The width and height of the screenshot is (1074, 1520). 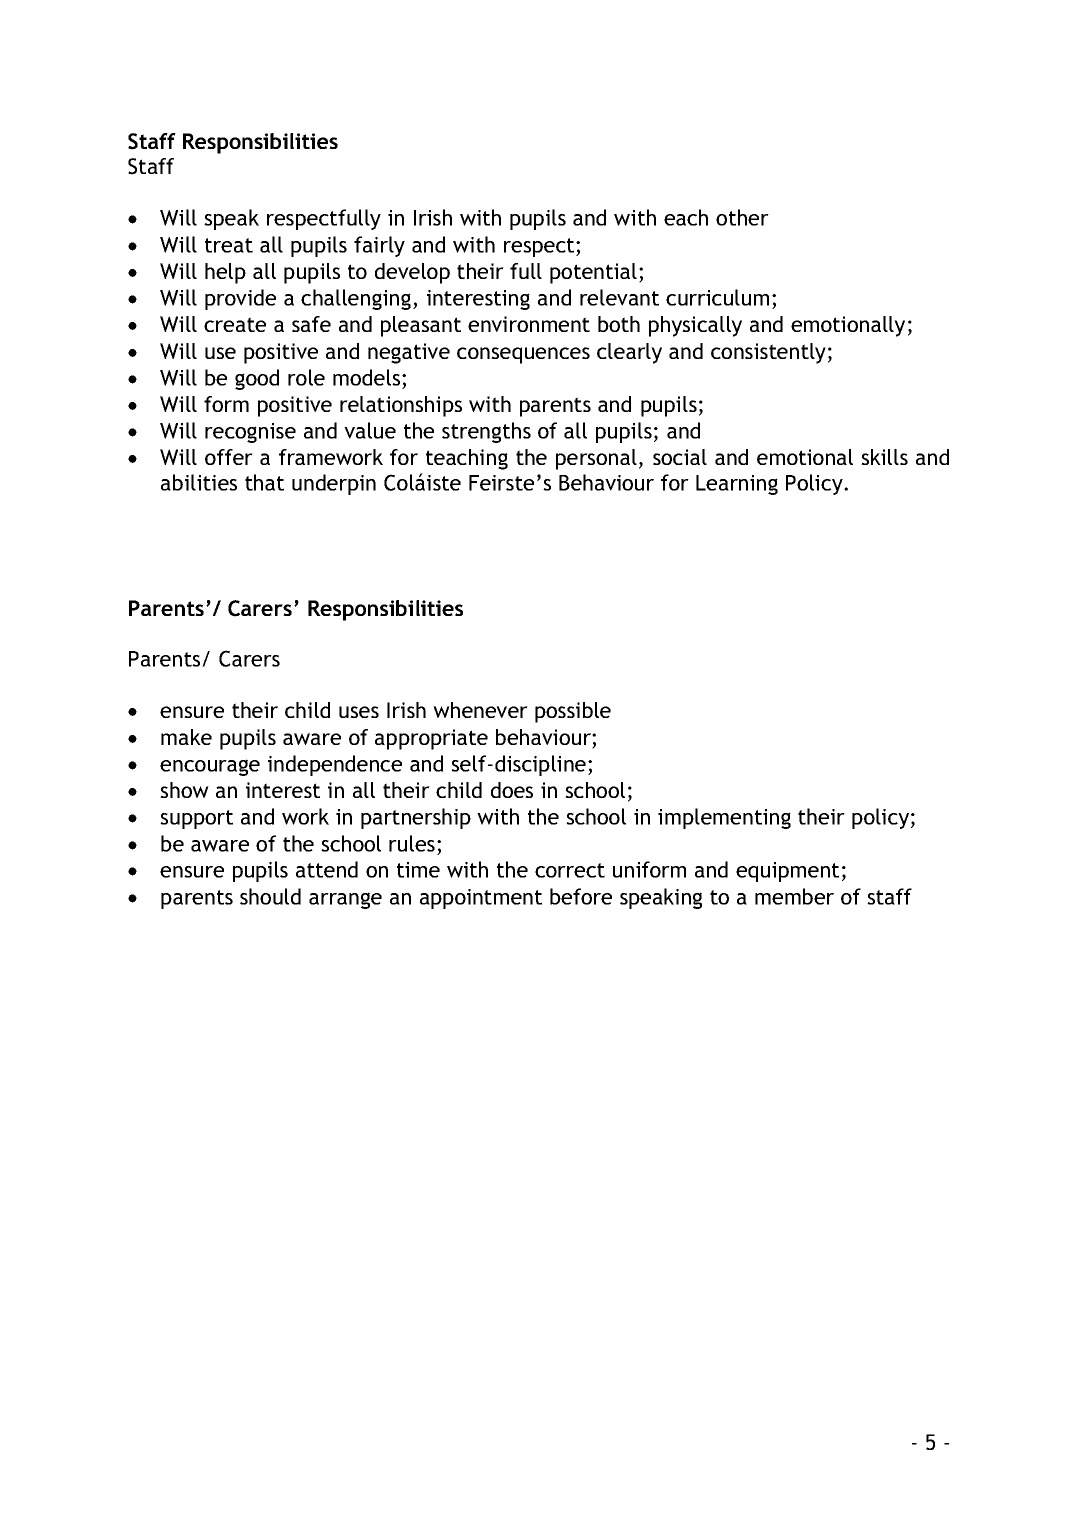 I want to click on other, so click(x=742, y=217).
